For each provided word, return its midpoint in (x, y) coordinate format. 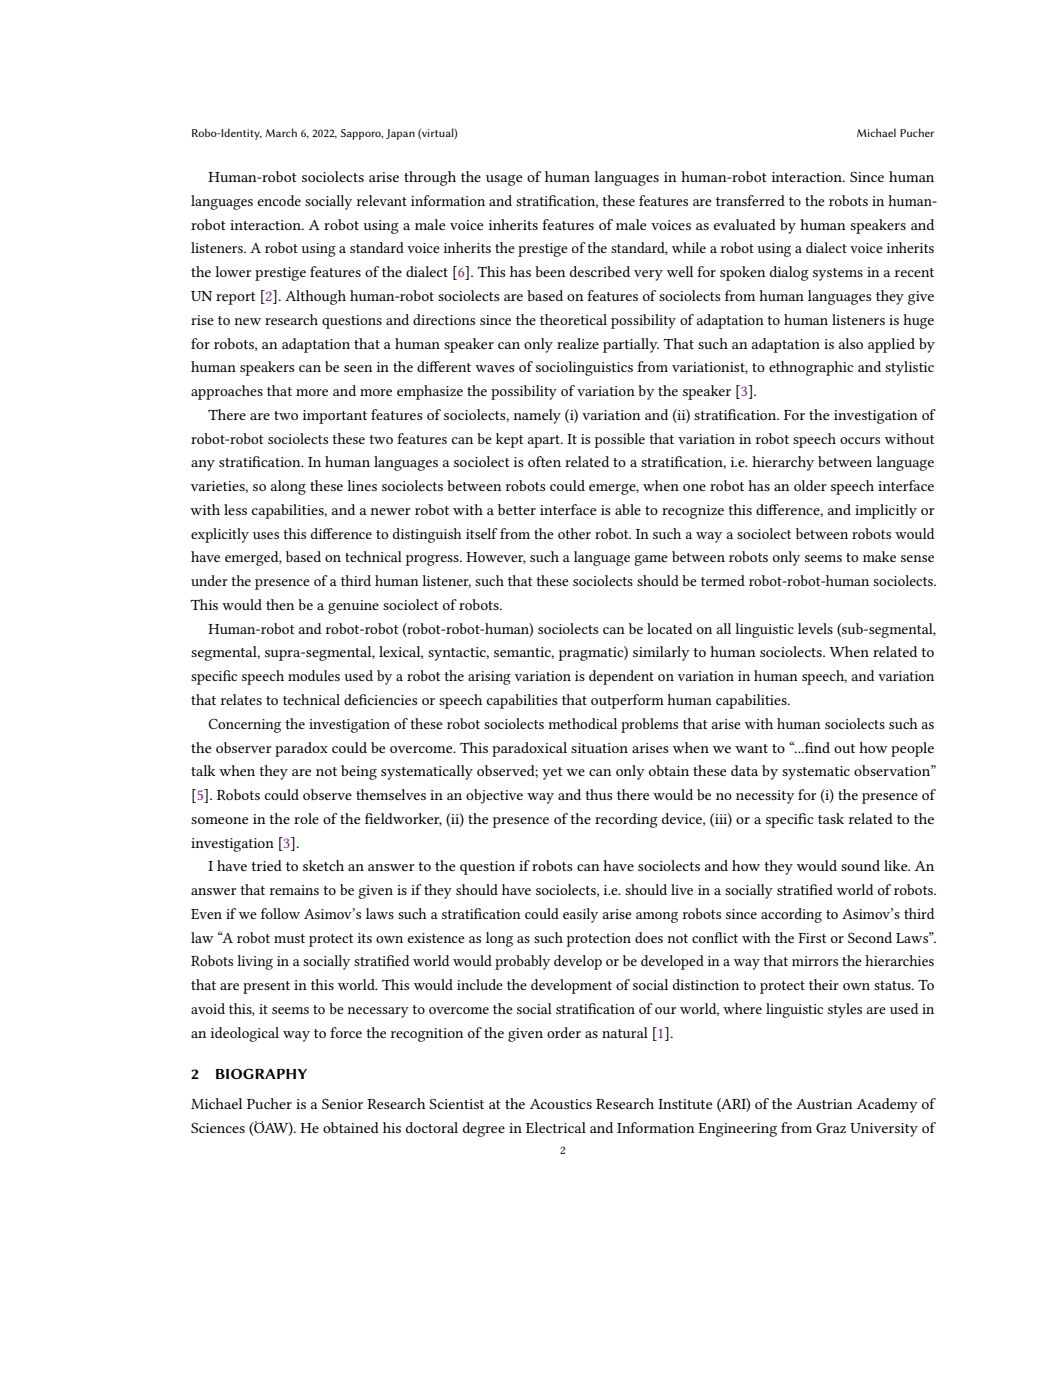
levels (815, 628)
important (335, 417)
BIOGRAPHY (261, 1073)
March (281, 132)
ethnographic (811, 368)
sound (860, 865)
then (280, 604)
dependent (621, 677)
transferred (750, 200)
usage (504, 180)
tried (266, 865)
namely (537, 416)
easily (580, 915)
